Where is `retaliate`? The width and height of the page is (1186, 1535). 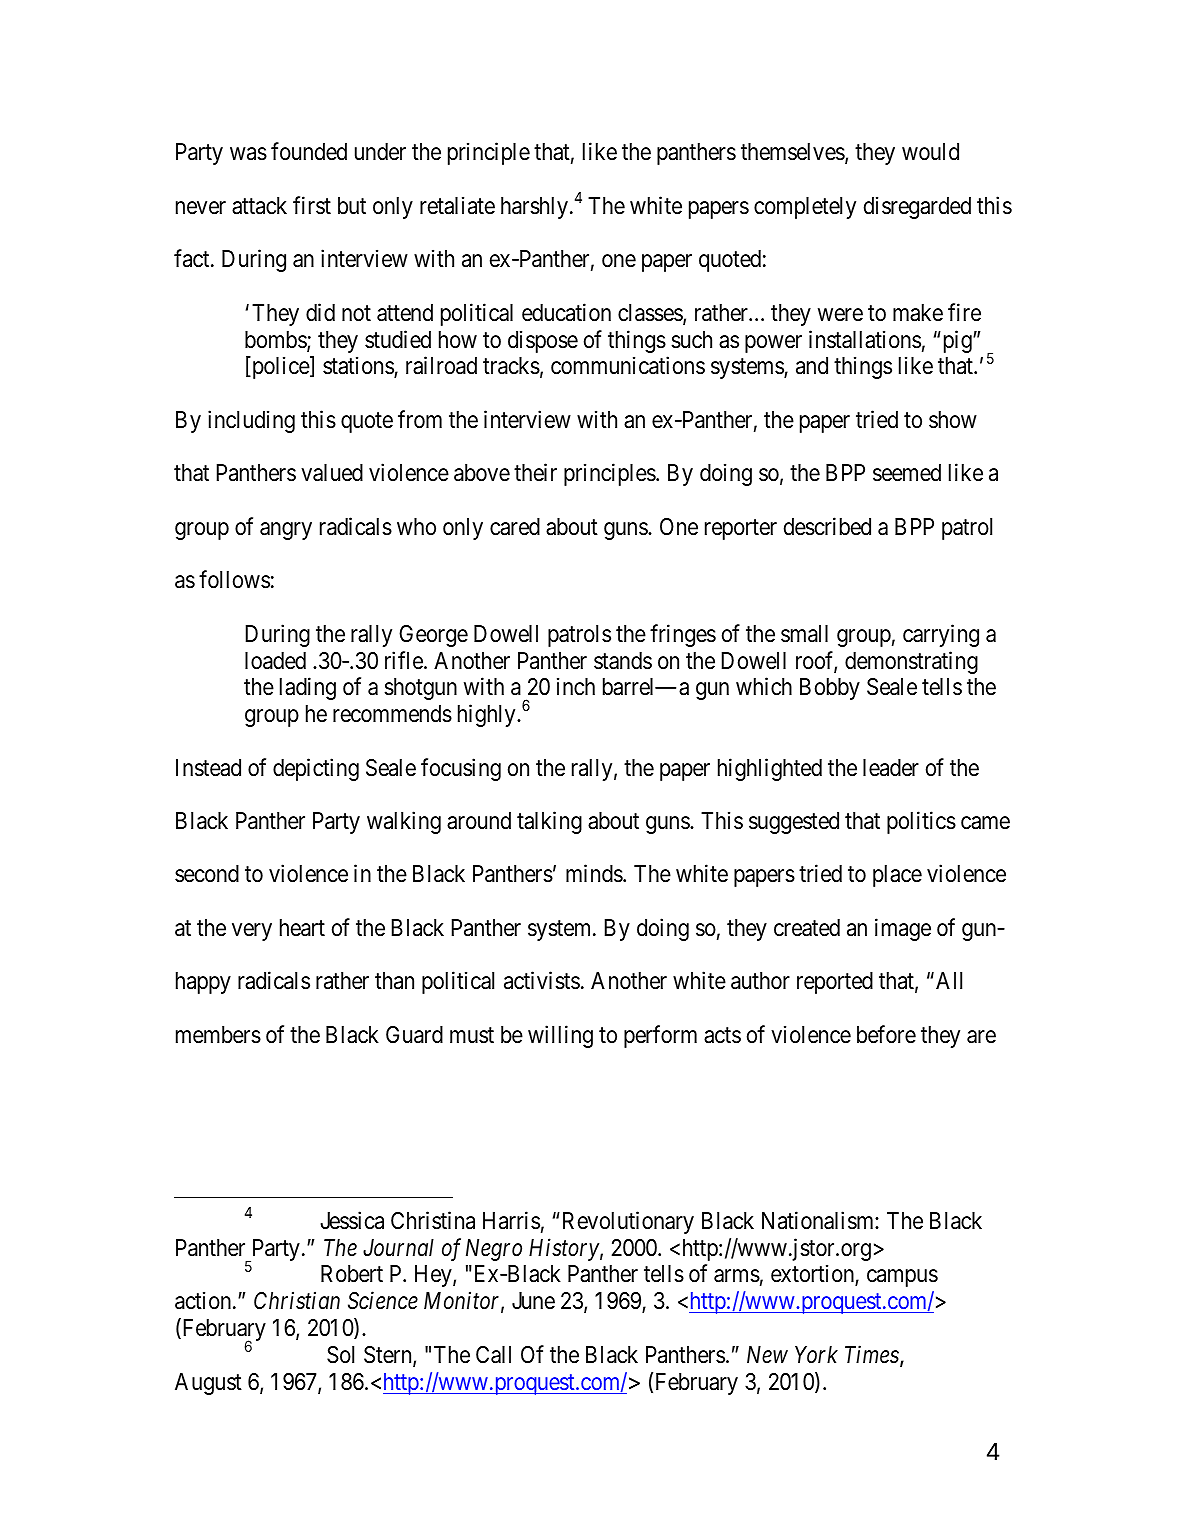
retaliate is located at coordinates (457, 205).
